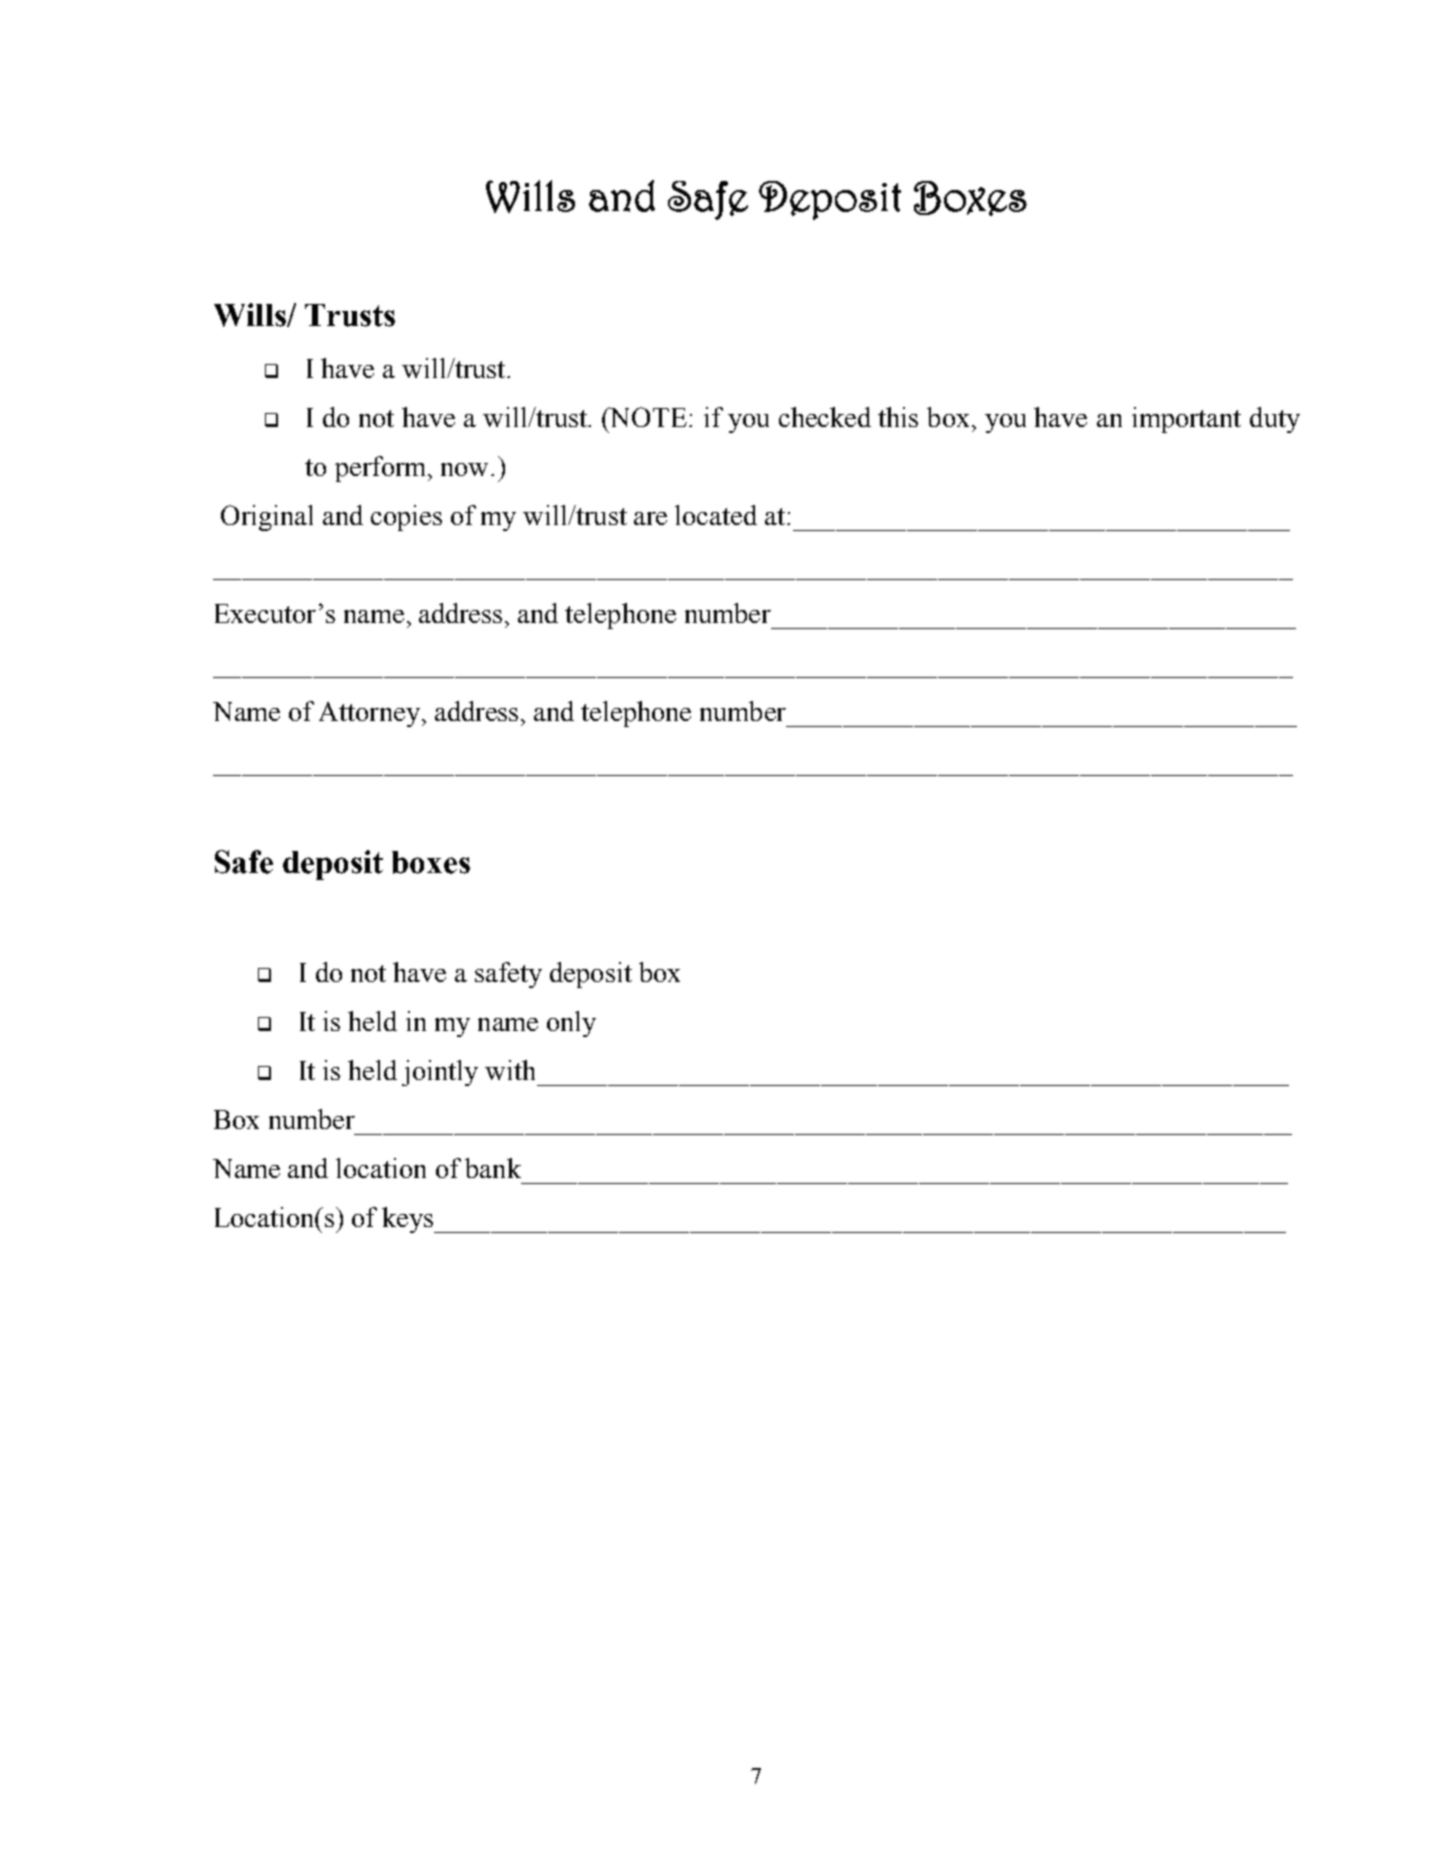  What do you see at coordinates (267, 518) in the page?
I see `Original` at bounding box center [267, 518].
